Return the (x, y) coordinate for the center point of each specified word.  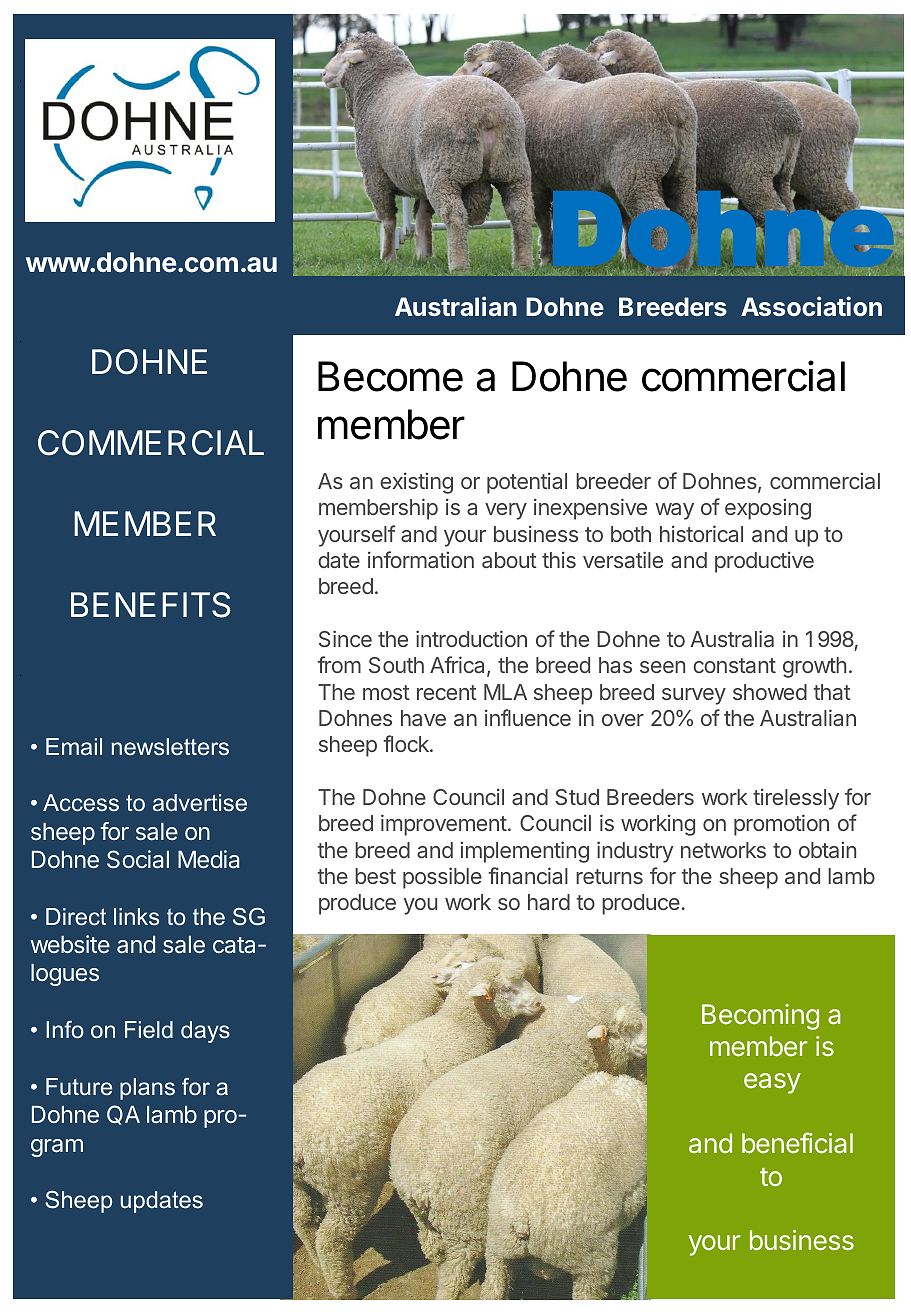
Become (390, 376)
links (136, 916)
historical (701, 533)
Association (811, 306)
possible (442, 878)
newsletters (170, 747)
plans (147, 1089)
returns (609, 876)
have (423, 718)
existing (416, 483)
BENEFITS (150, 605)
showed (770, 692)
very (506, 511)
